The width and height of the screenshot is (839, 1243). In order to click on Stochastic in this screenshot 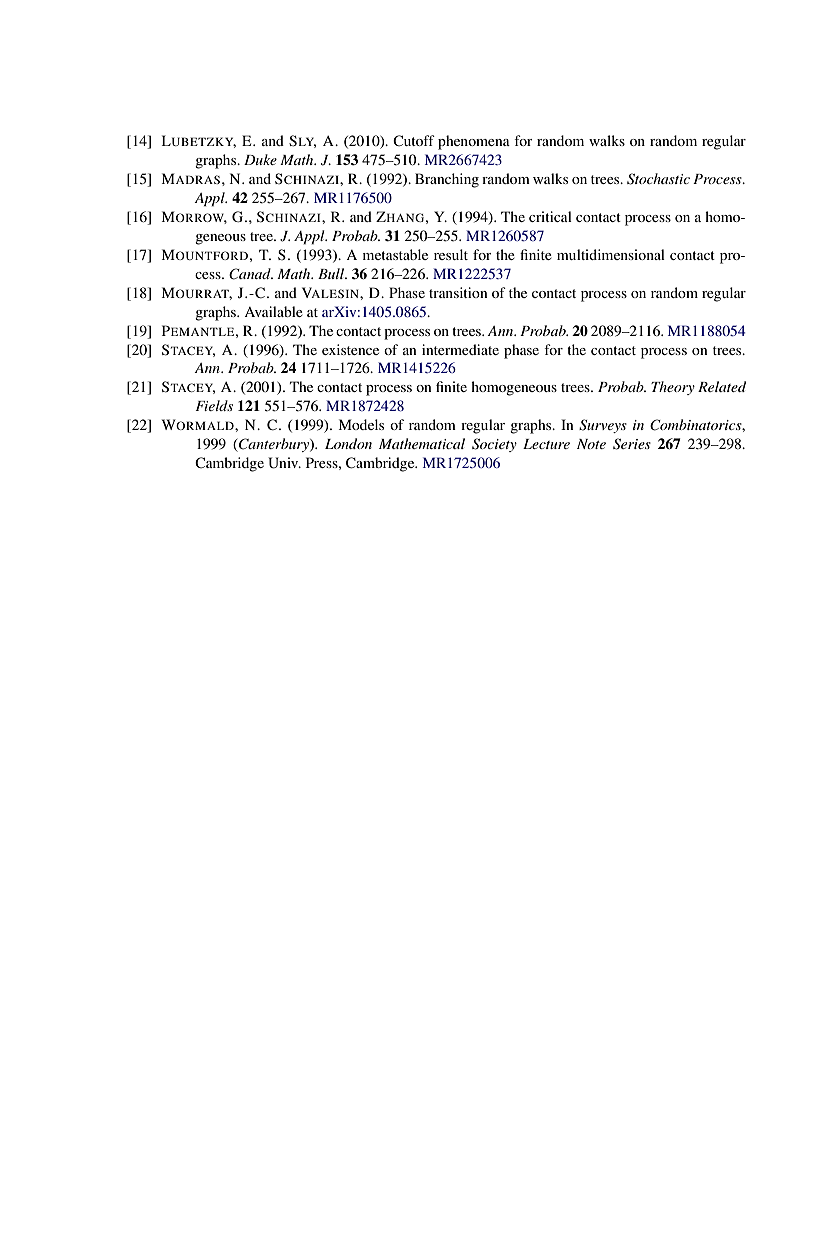, I will do `click(658, 179)`.
